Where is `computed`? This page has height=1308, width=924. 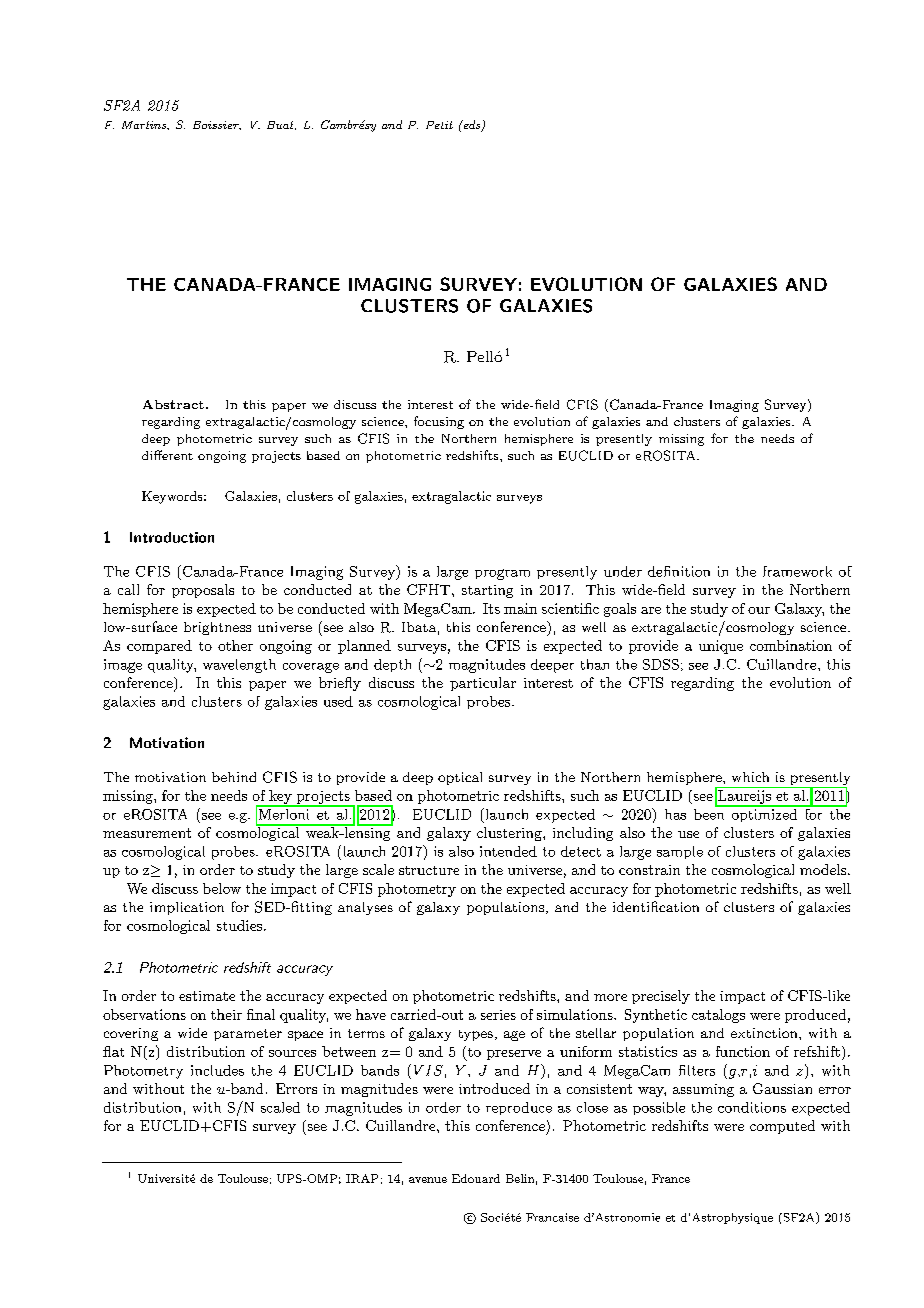
computed is located at coordinates (782, 1127).
